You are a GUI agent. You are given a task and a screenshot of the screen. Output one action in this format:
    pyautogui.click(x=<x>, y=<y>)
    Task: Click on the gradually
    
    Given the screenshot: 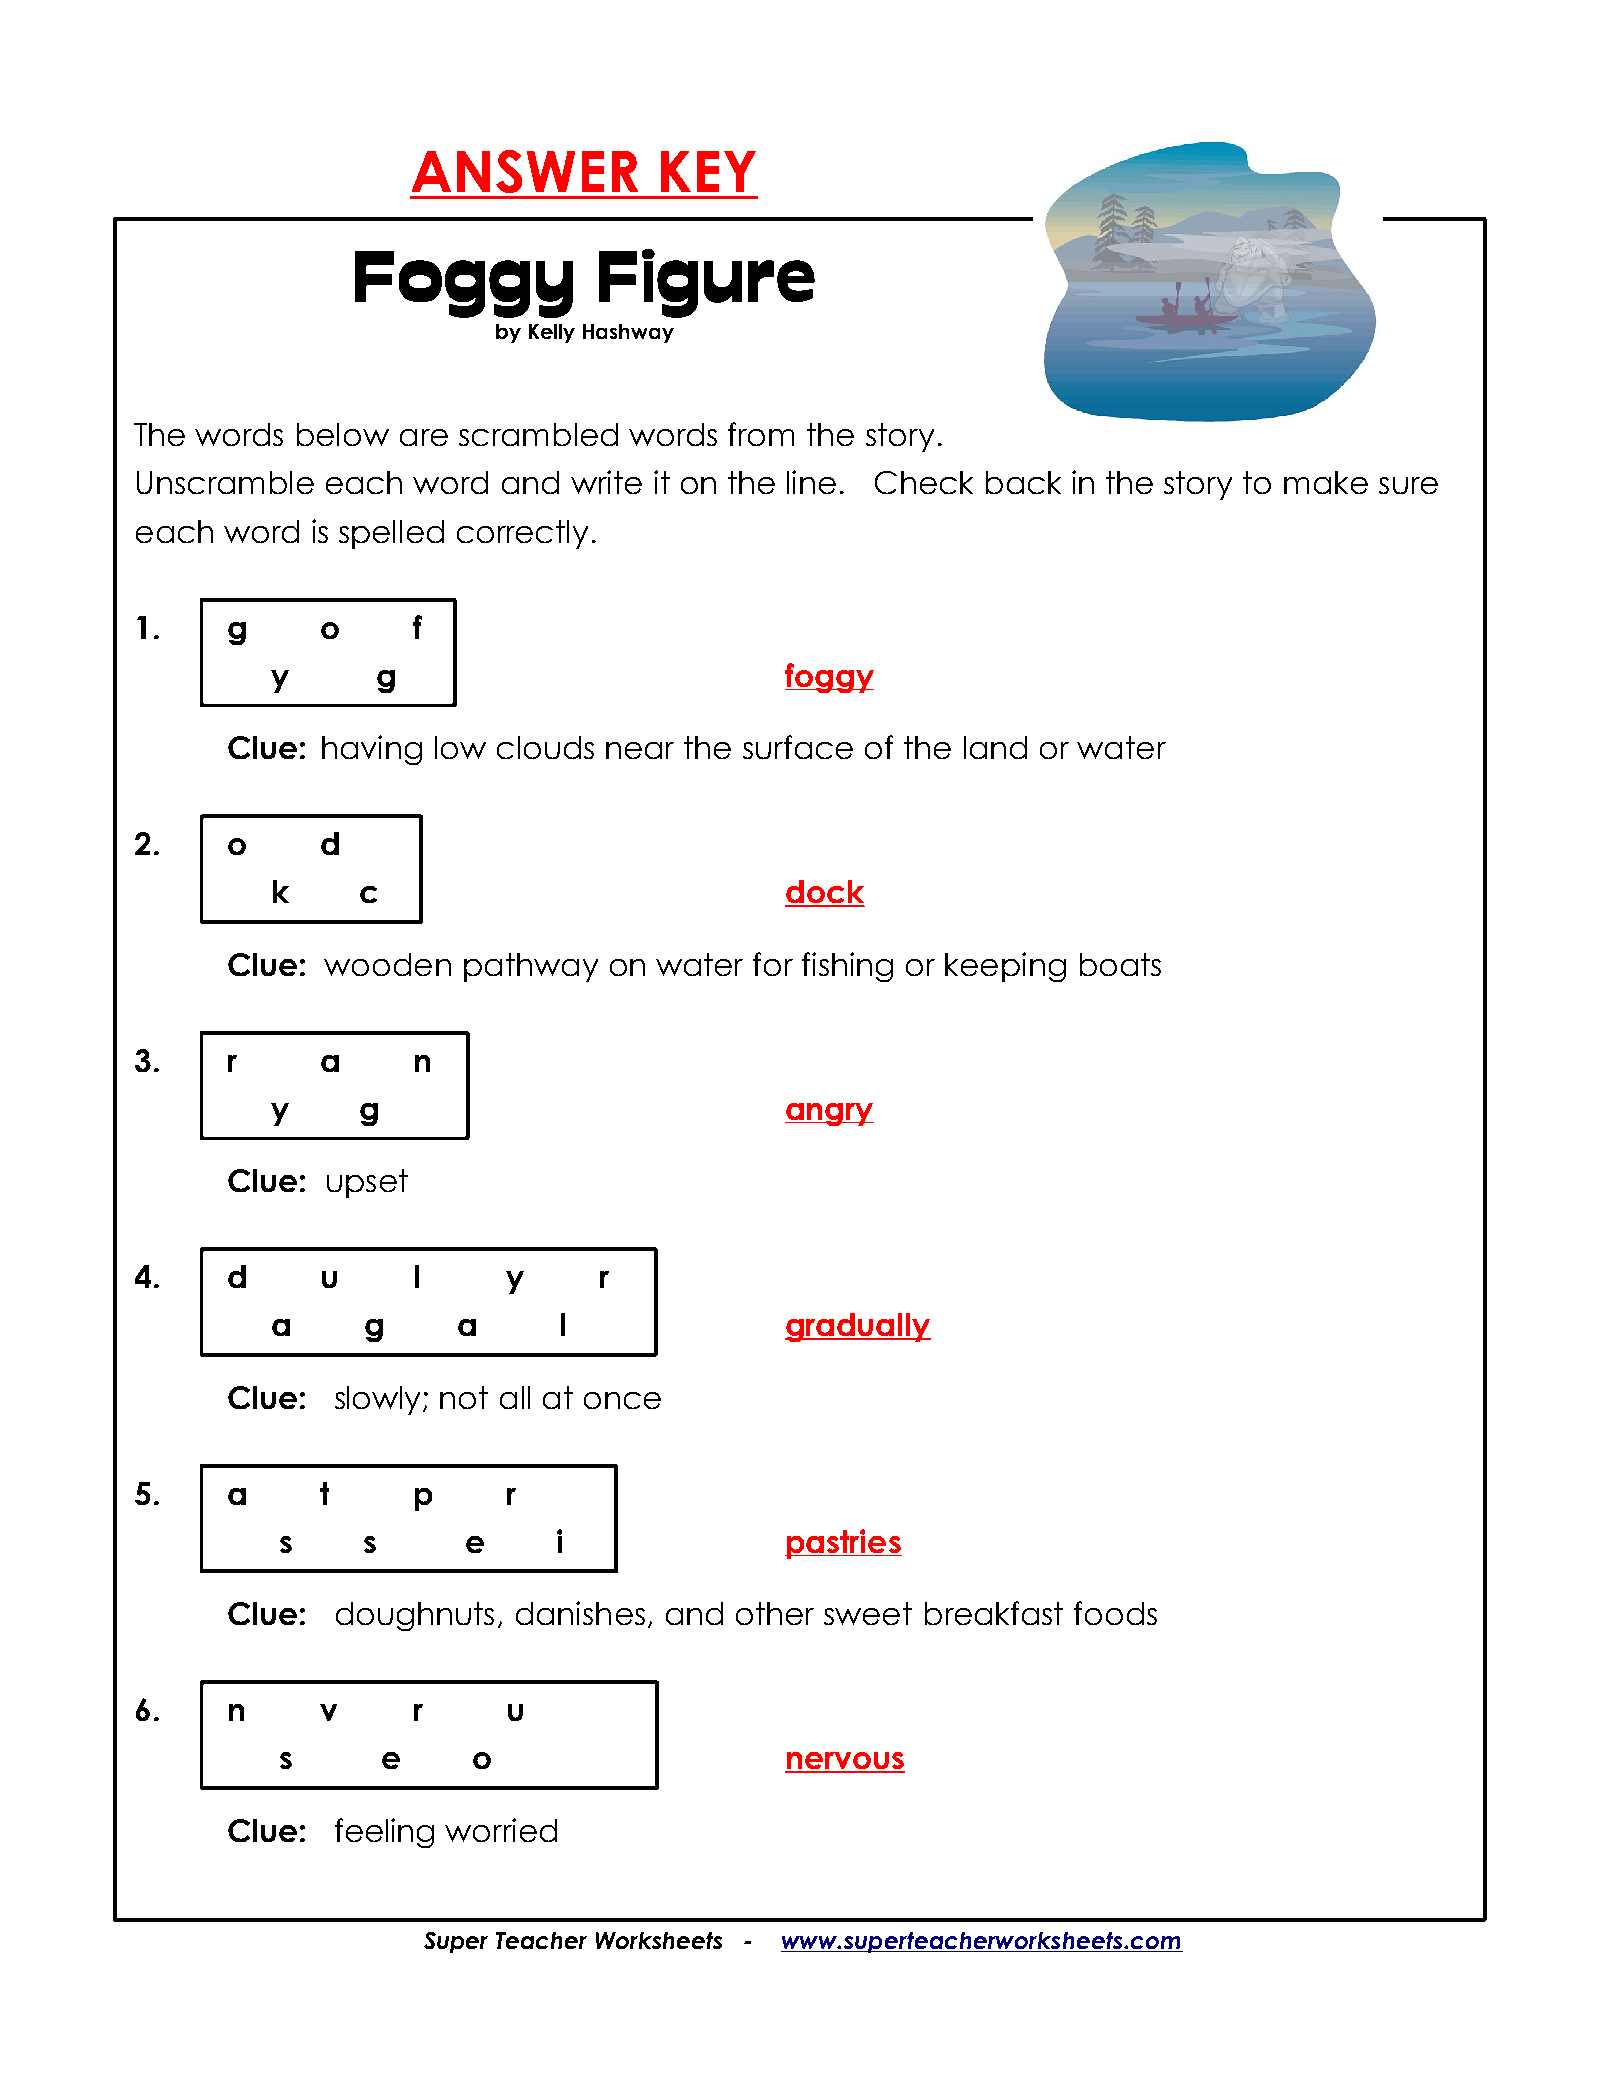 What is the action you would take?
    pyautogui.click(x=858, y=1327)
